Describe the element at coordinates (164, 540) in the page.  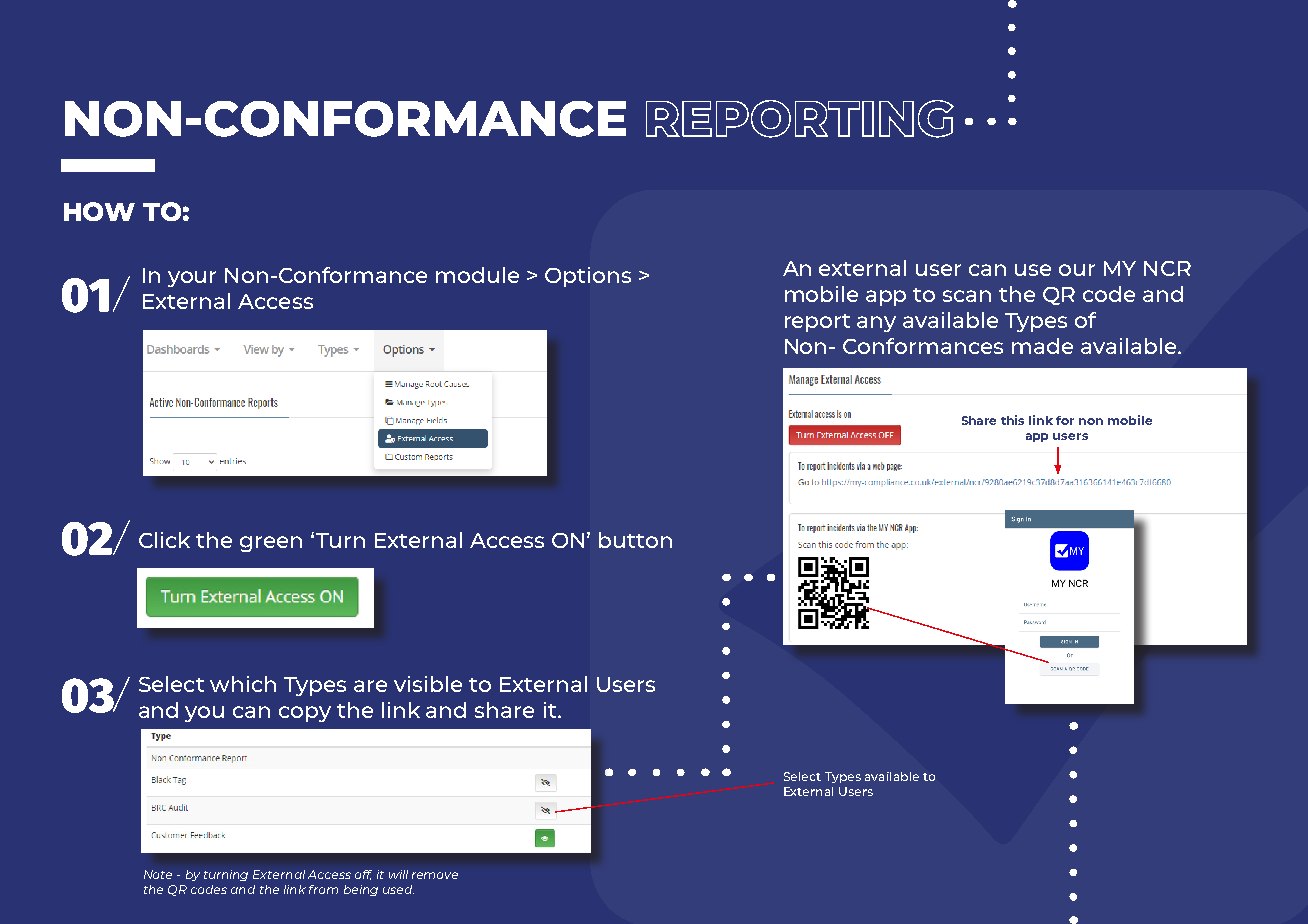
I see `Click` at that location.
